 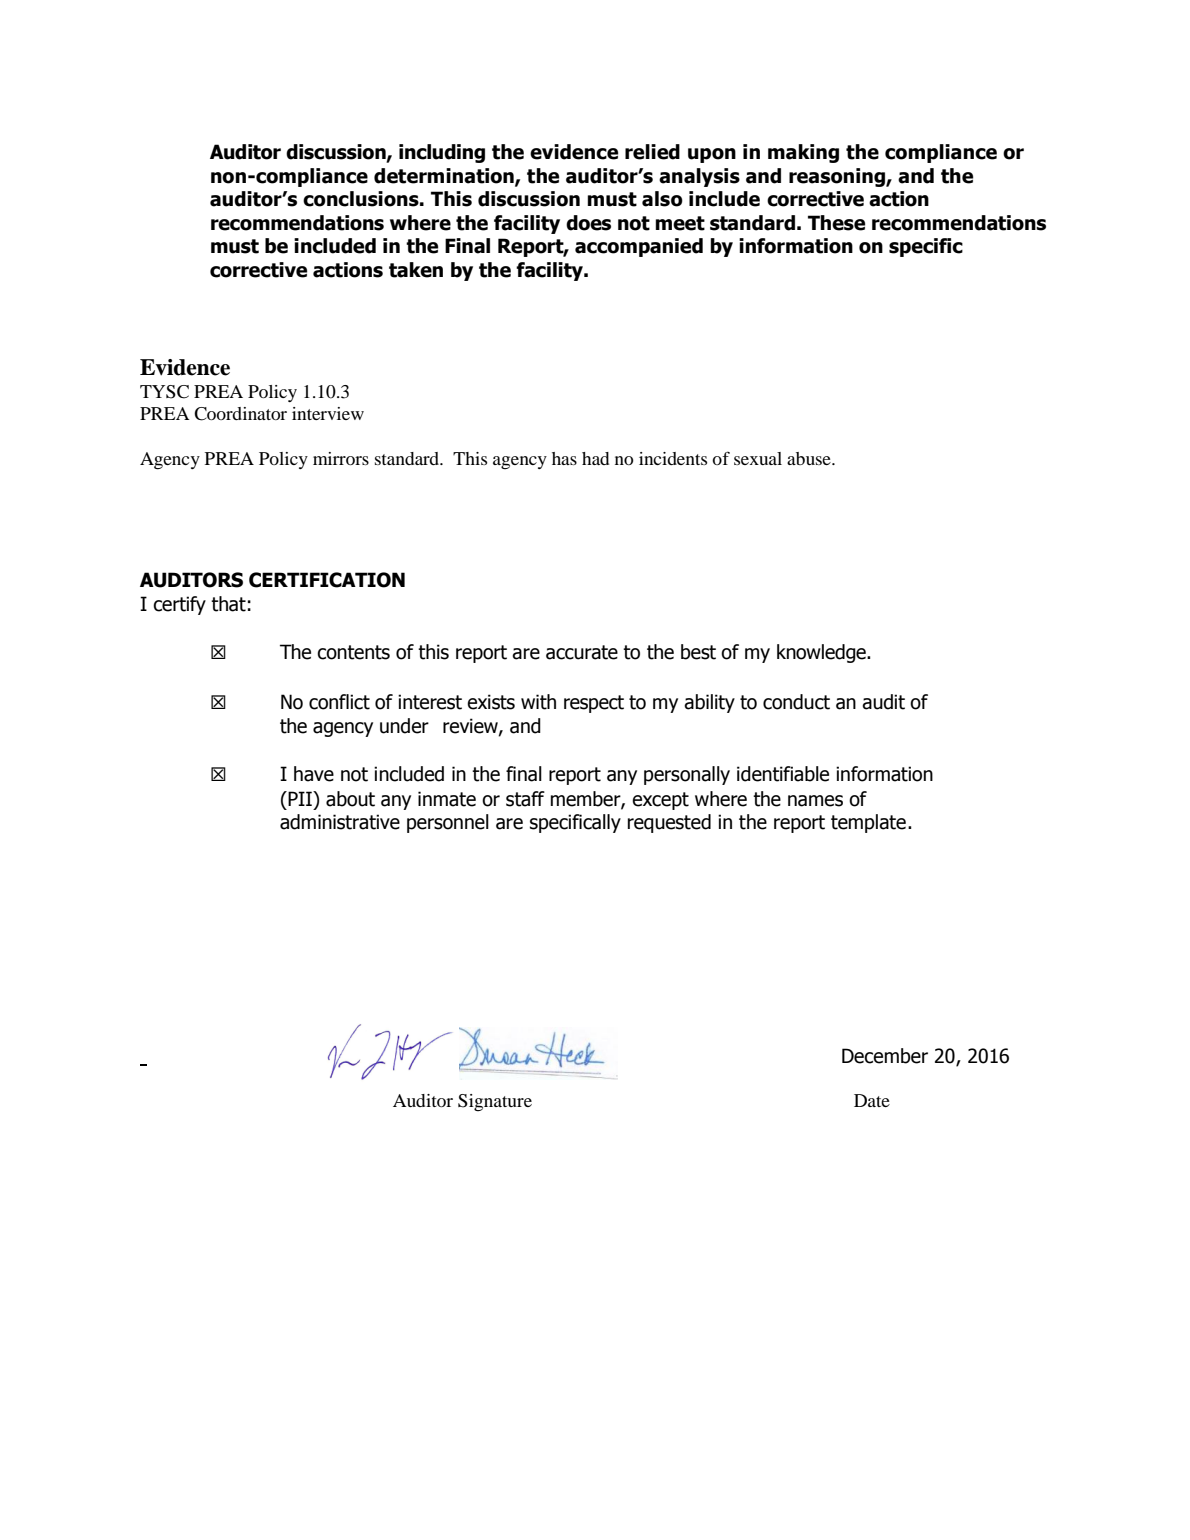 What do you see at coordinates (872, 1100) in the screenshot?
I see `Date` at bounding box center [872, 1100].
